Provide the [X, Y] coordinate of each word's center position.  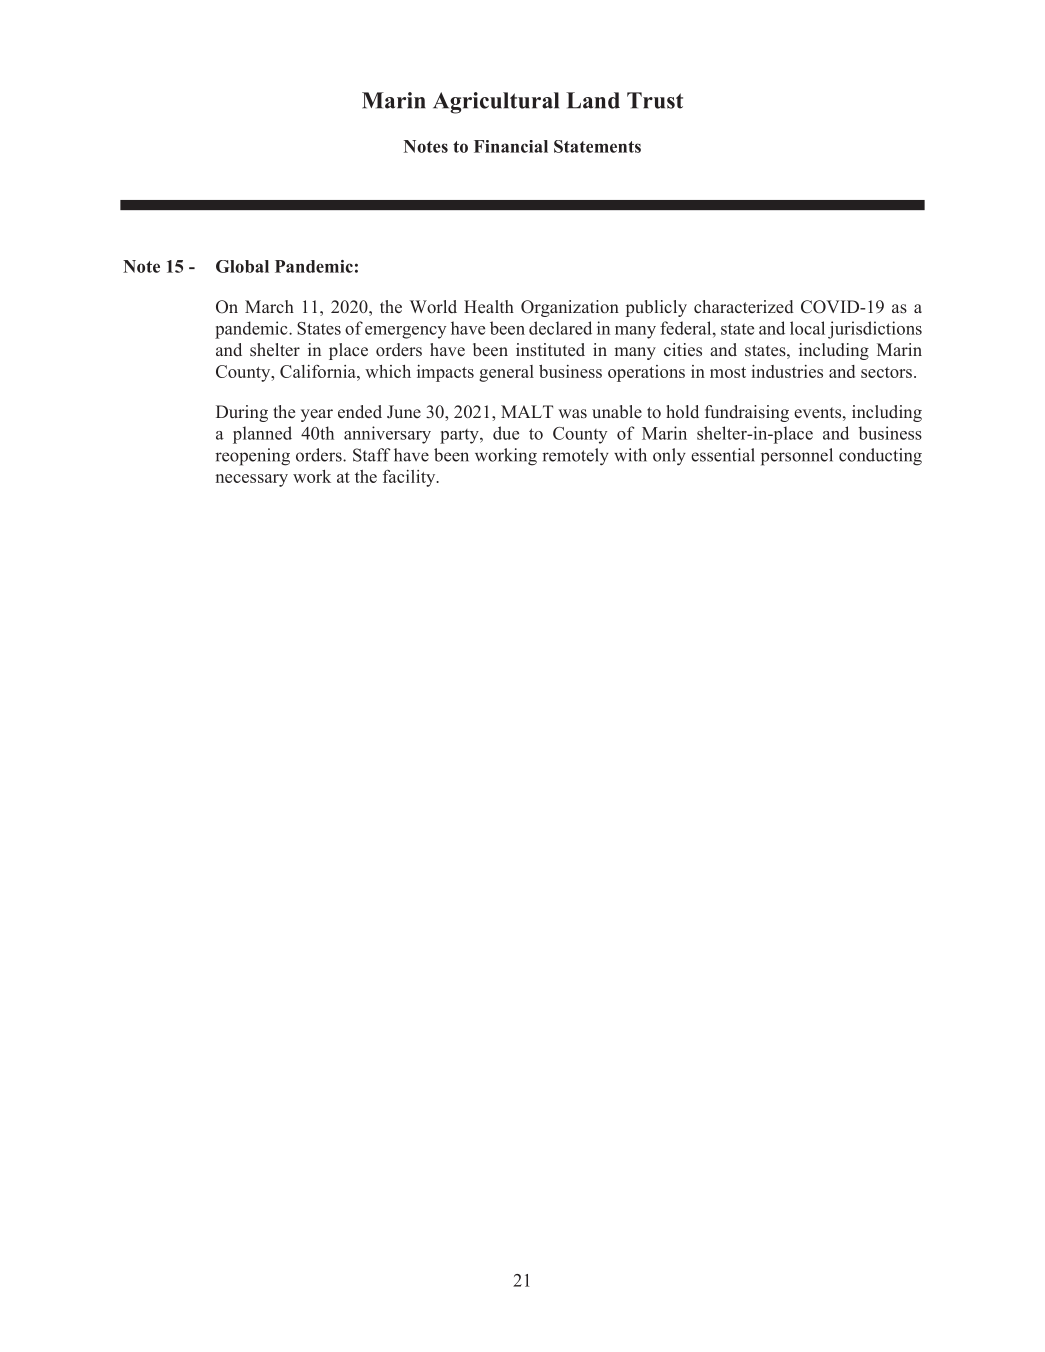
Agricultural [496, 103]
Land [593, 100]
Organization [570, 308]
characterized [744, 307]
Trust [655, 100]
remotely [575, 457]
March [269, 306]
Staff [372, 455]
